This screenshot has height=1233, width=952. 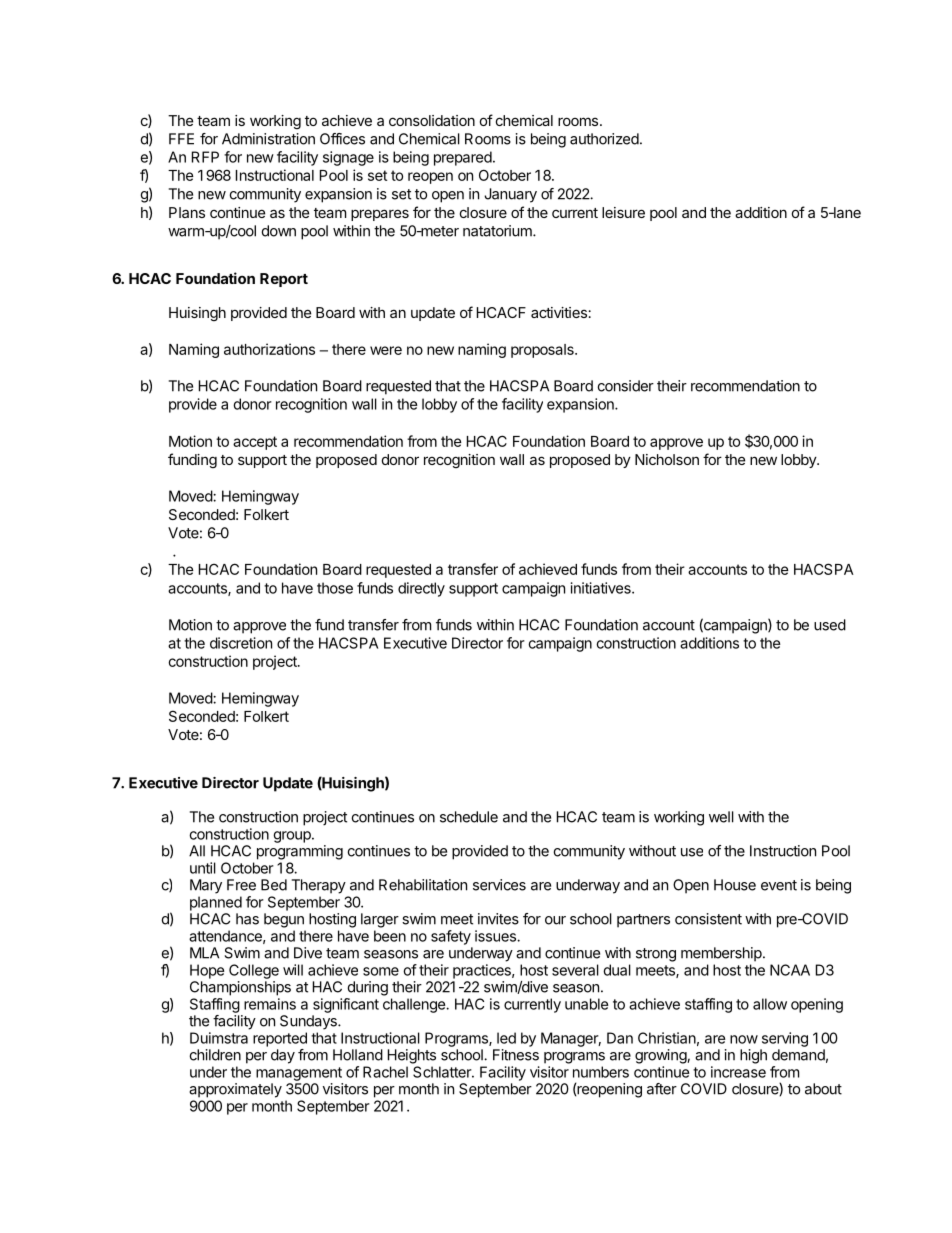 What do you see at coordinates (830, 625) in the screenshot?
I see `used` at bounding box center [830, 625].
